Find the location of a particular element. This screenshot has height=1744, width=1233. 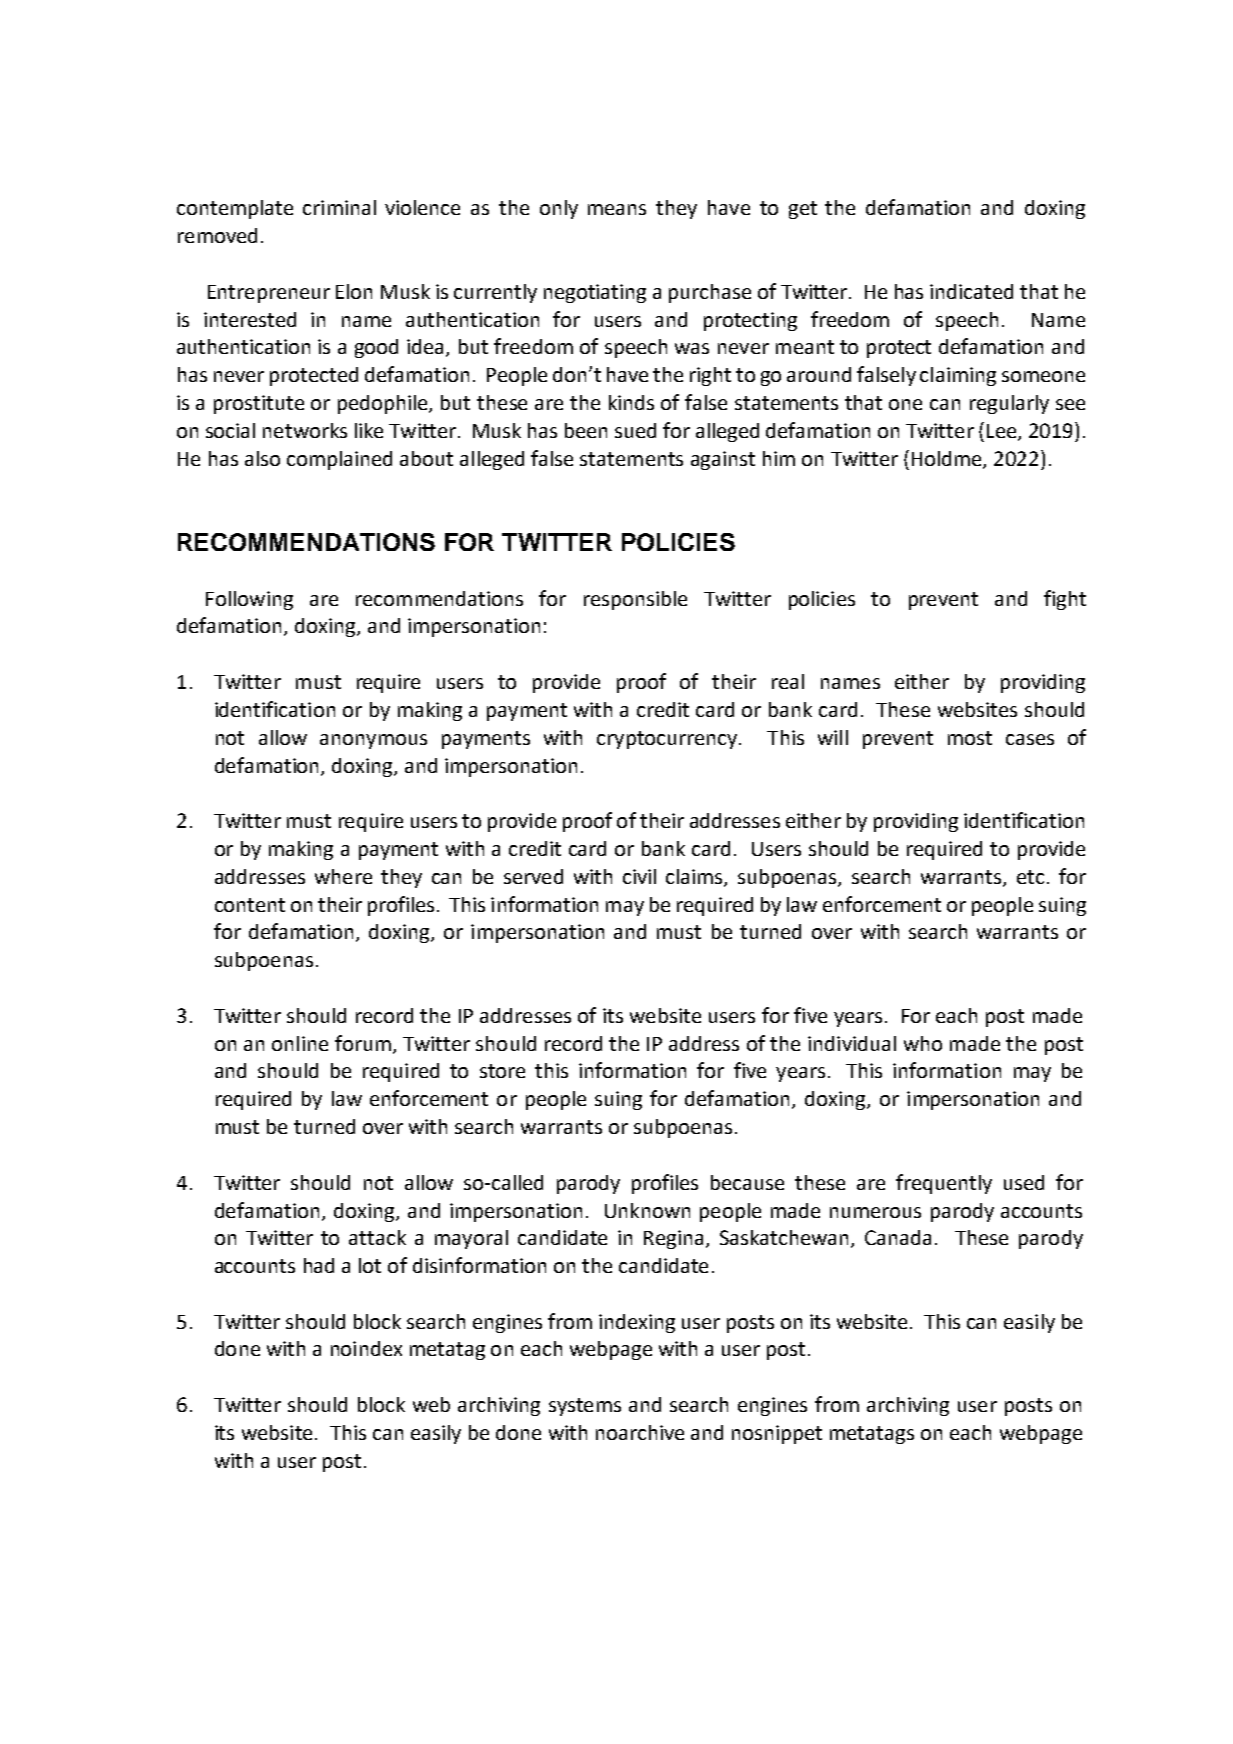

most is located at coordinates (970, 738).
